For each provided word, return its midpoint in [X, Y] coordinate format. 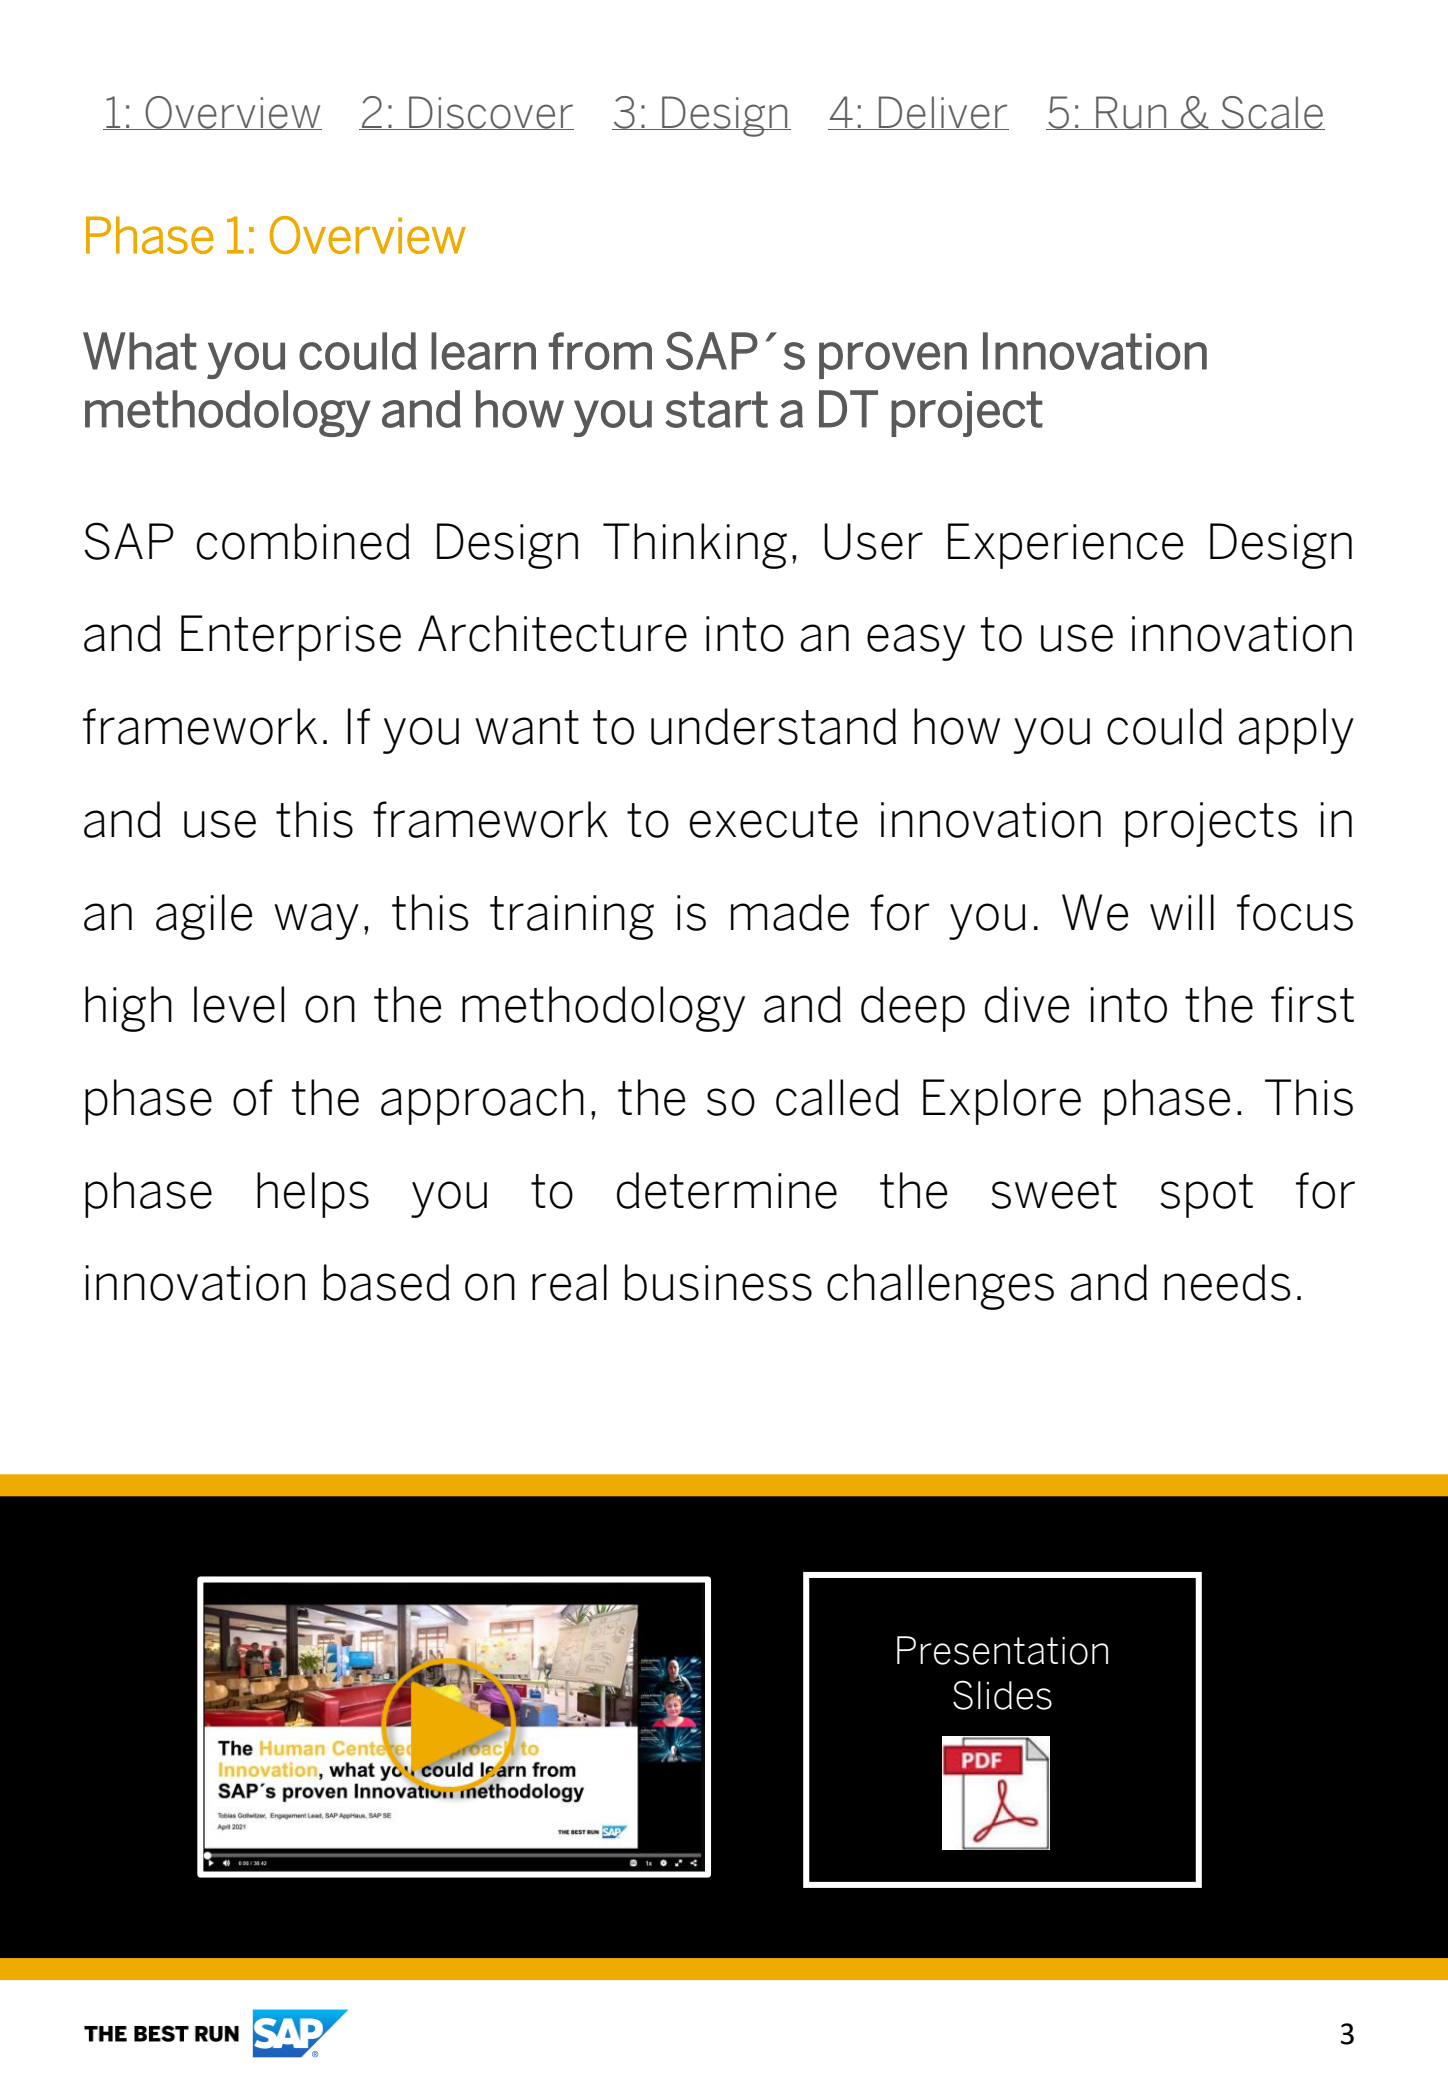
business [718, 1282]
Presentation [1002, 1650]
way [316, 921]
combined [303, 541]
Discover [490, 113]
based [387, 1282]
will [1182, 912]
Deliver [943, 113]
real [569, 1282]
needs [1227, 1282]
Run [1131, 113]
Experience [1065, 546]
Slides [1002, 1695]
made [790, 912]
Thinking [695, 546]
